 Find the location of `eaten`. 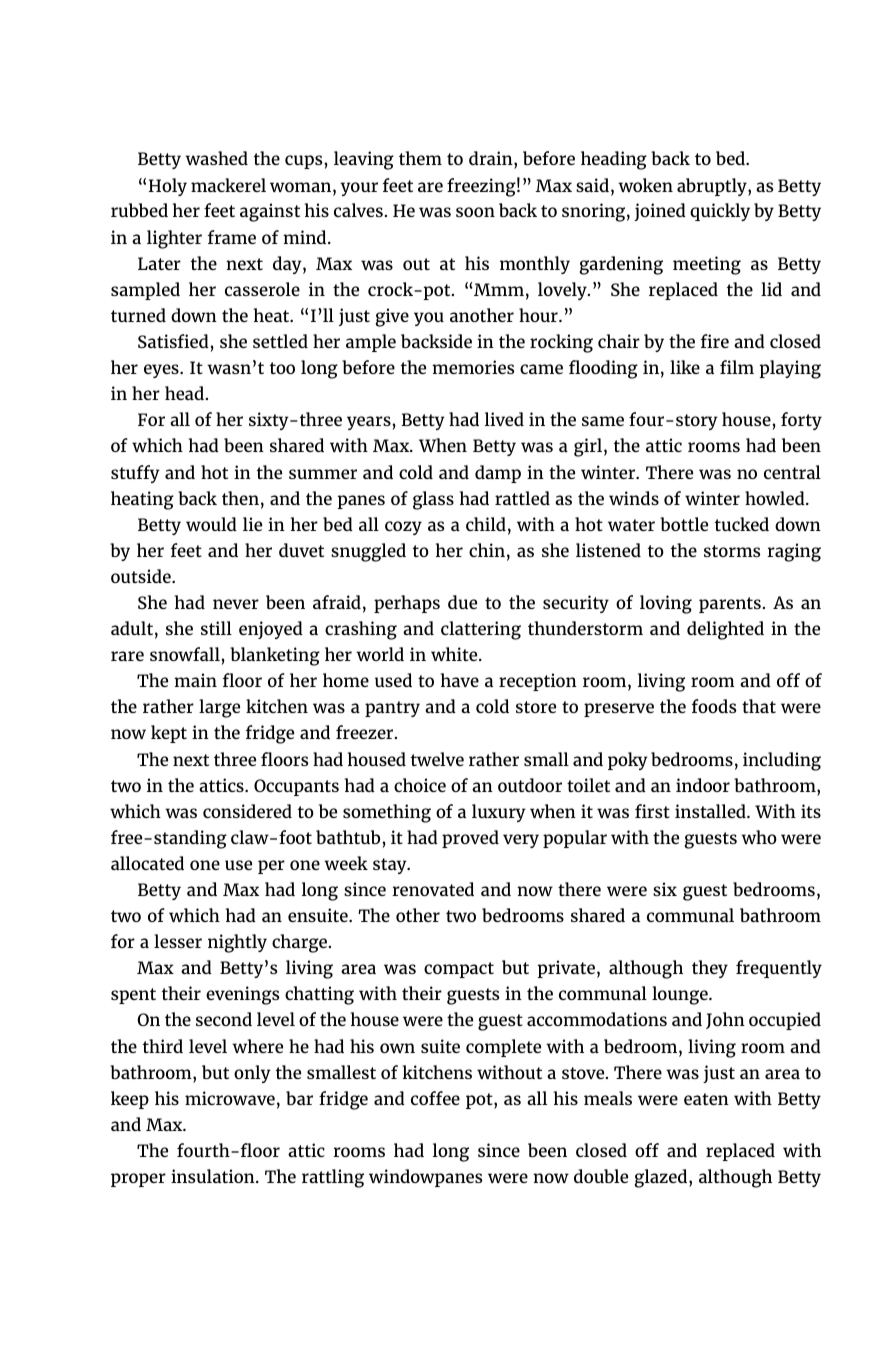

eaten is located at coordinates (706, 1099).
